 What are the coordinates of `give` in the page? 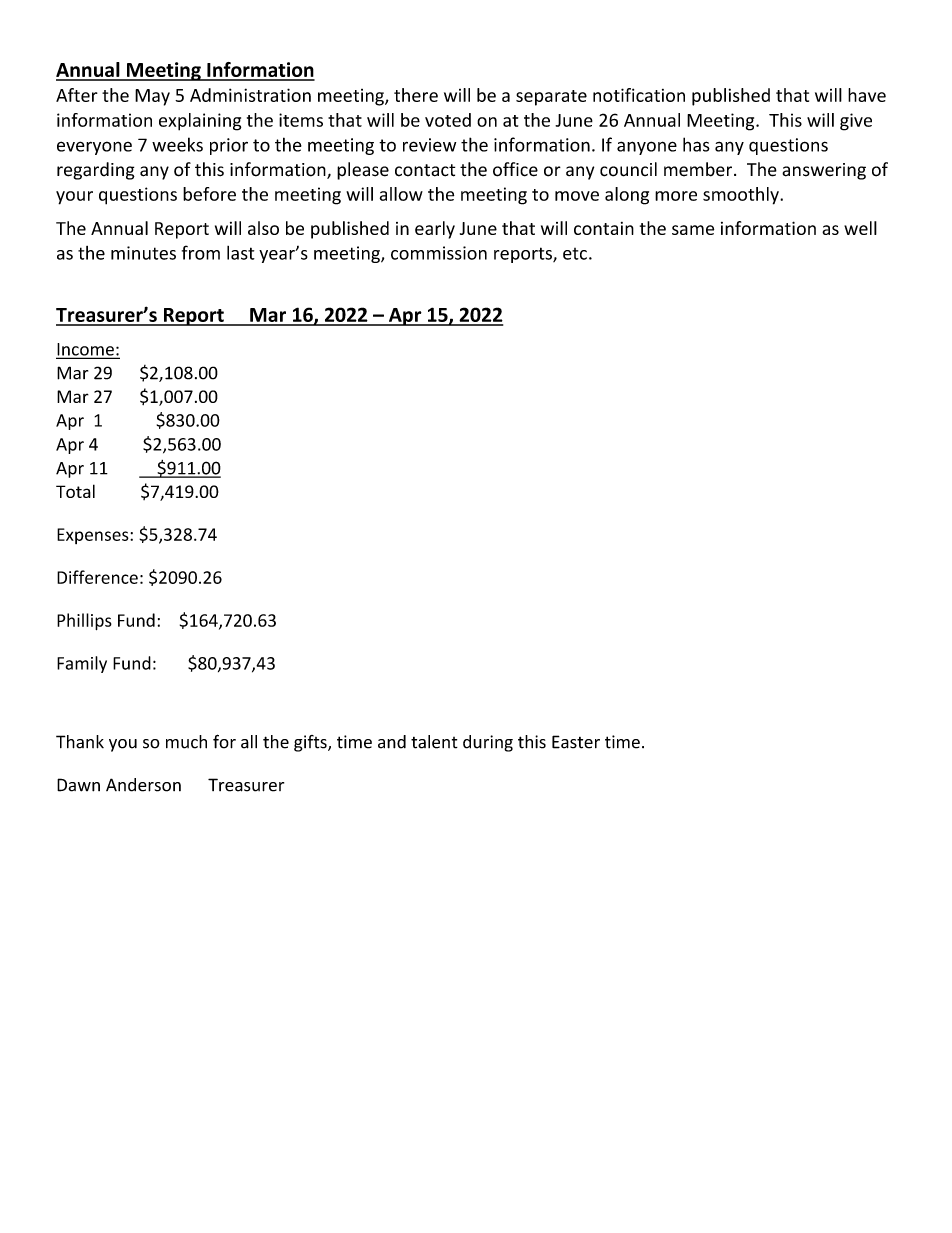 It's located at (856, 122).
